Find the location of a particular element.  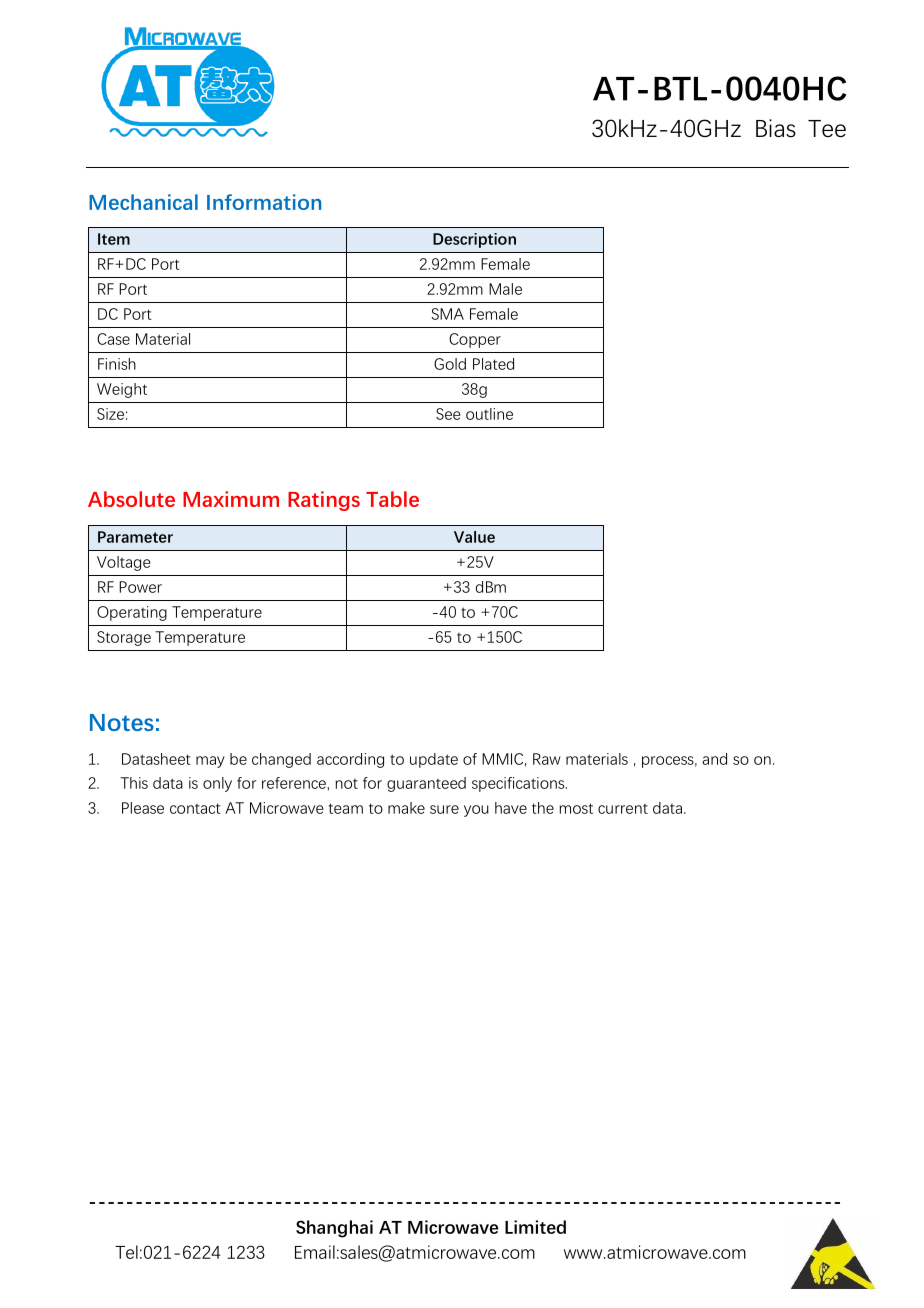

outline is located at coordinates (489, 414).
